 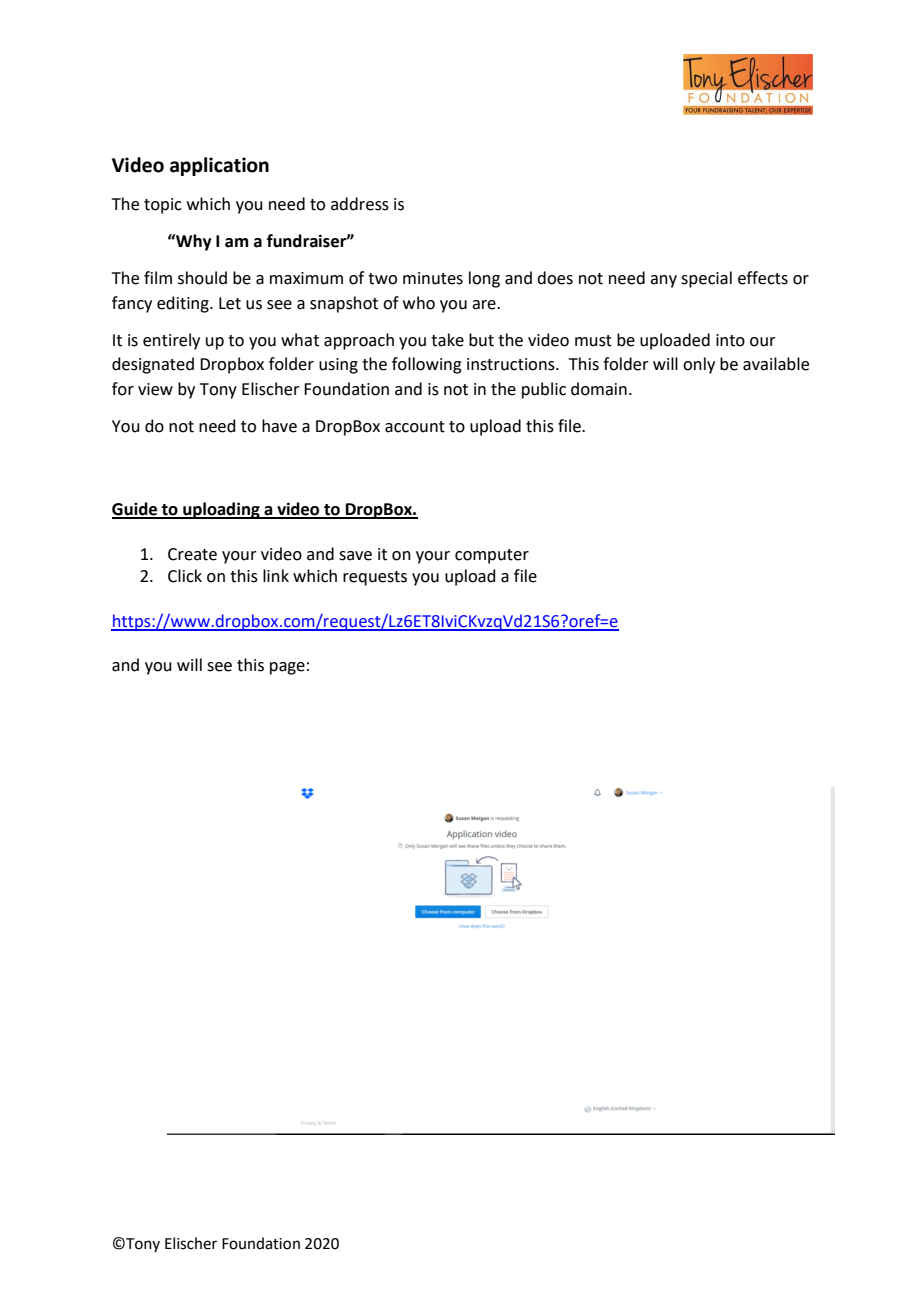 What do you see at coordinates (599, 389) in the image?
I see `domain` at bounding box center [599, 389].
